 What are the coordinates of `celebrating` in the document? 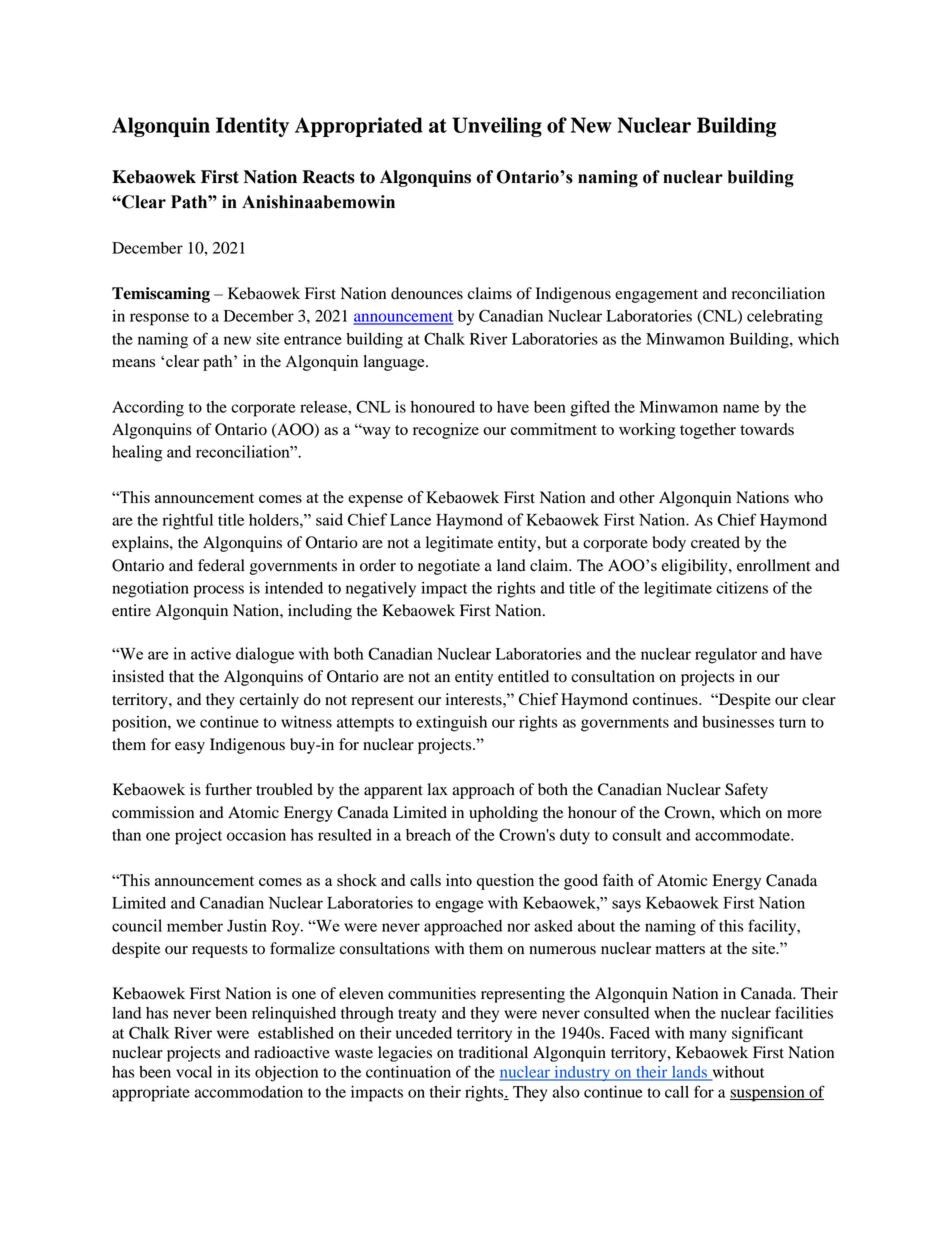 It's located at (785, 318).
